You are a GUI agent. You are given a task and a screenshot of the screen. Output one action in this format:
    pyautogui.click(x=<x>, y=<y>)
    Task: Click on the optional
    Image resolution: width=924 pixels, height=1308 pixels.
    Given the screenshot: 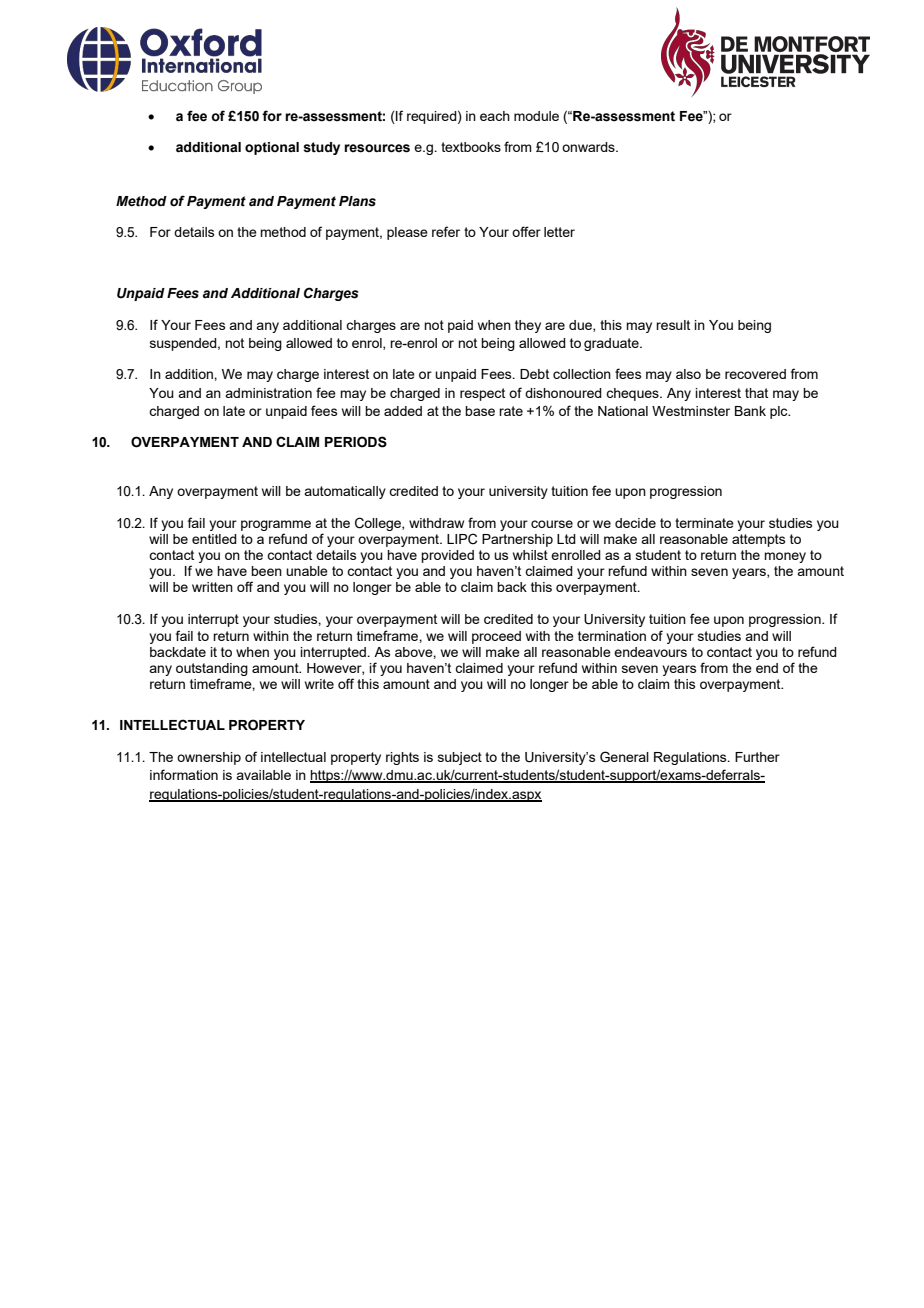 What is the action you would take?
    pyautogui.click(x=272, y=148)
